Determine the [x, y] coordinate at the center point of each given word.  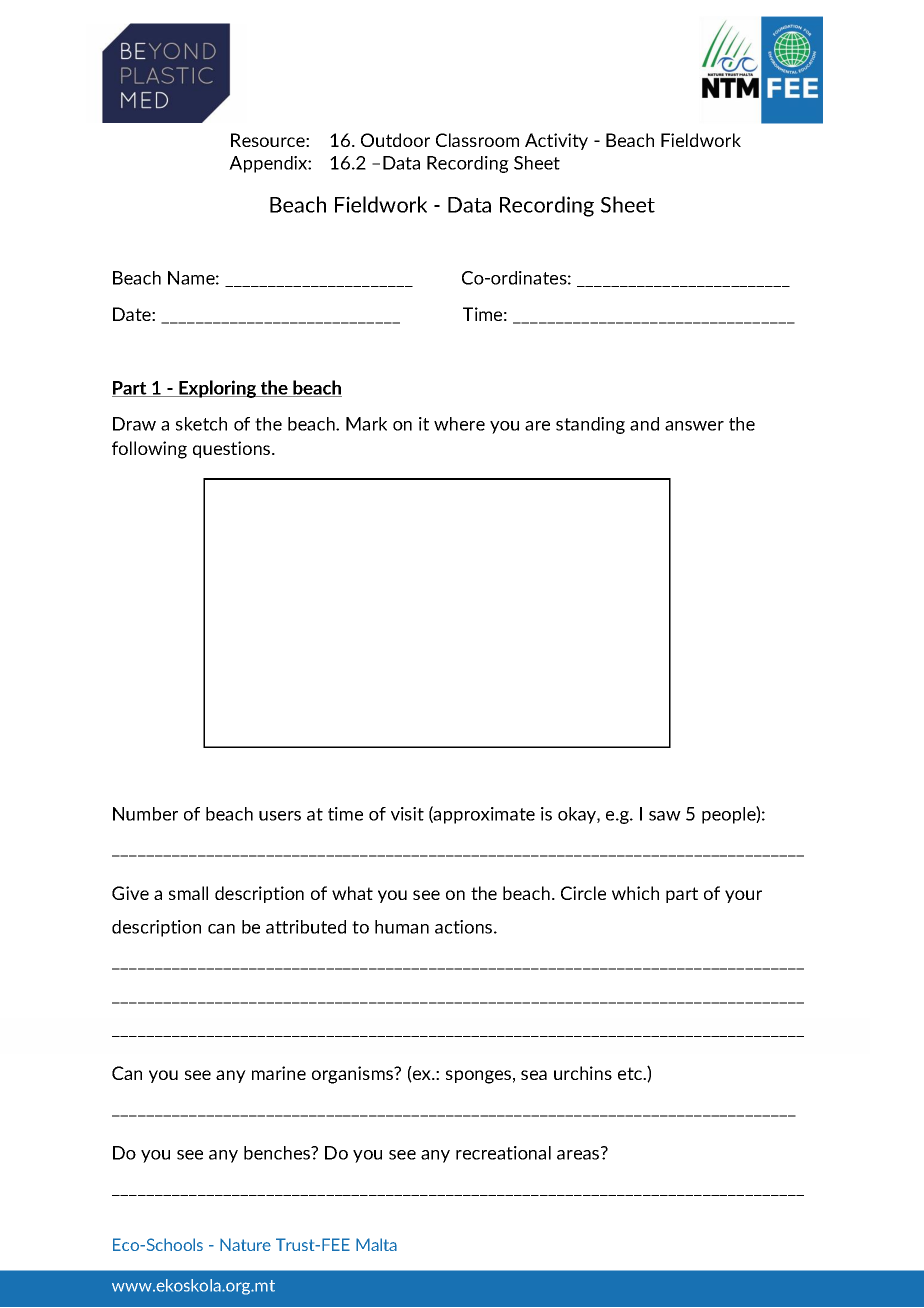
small [188, 893]
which [635, 893]
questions [233, 449]
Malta [376, 1244]
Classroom [477, 140]
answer [694, 426]
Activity [556, 141]
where [459, 424]
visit [407, 814]
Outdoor [395, 140]
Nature [245, 1244]
